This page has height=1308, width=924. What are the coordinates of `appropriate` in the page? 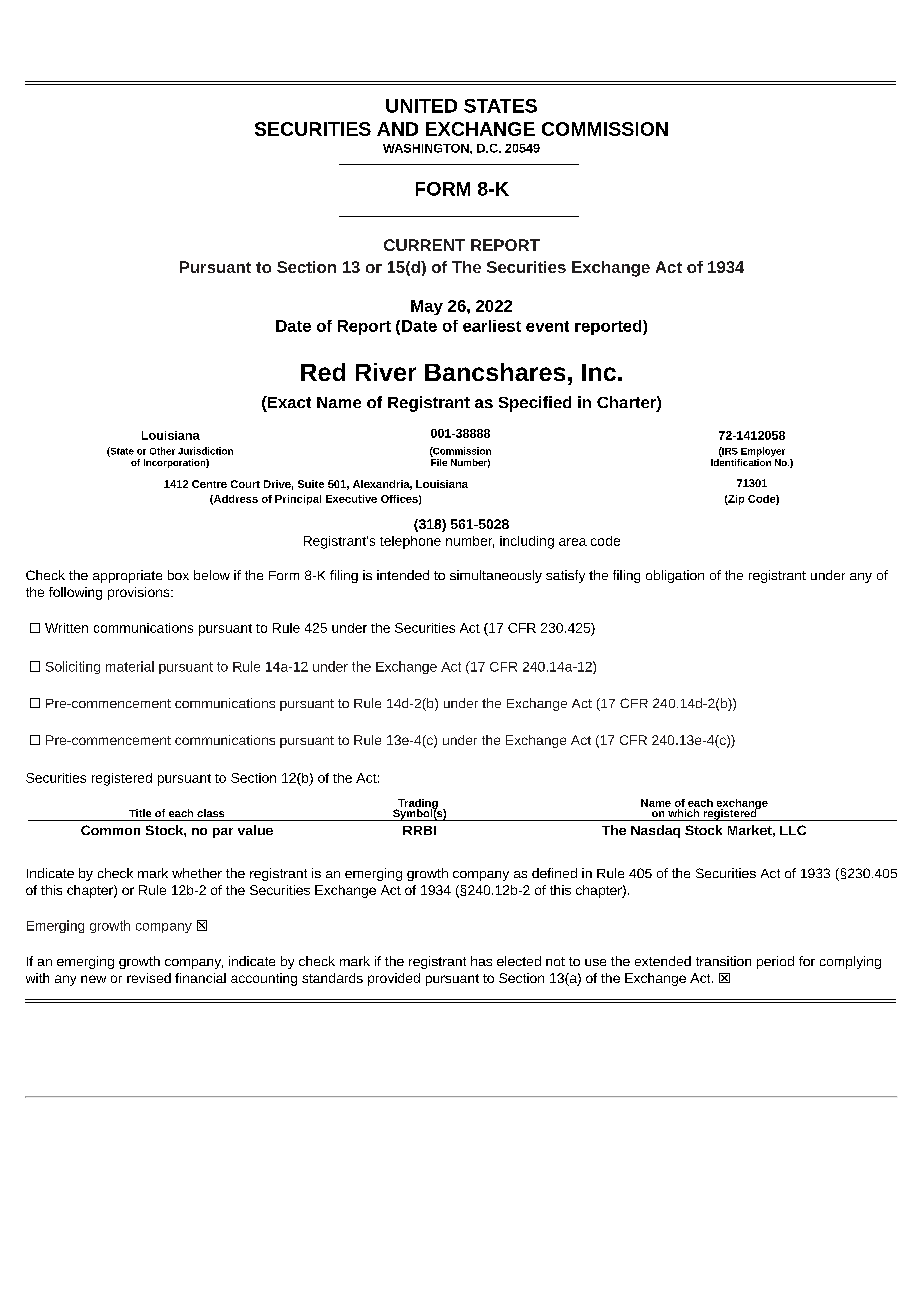 It's located at (127, 576).
